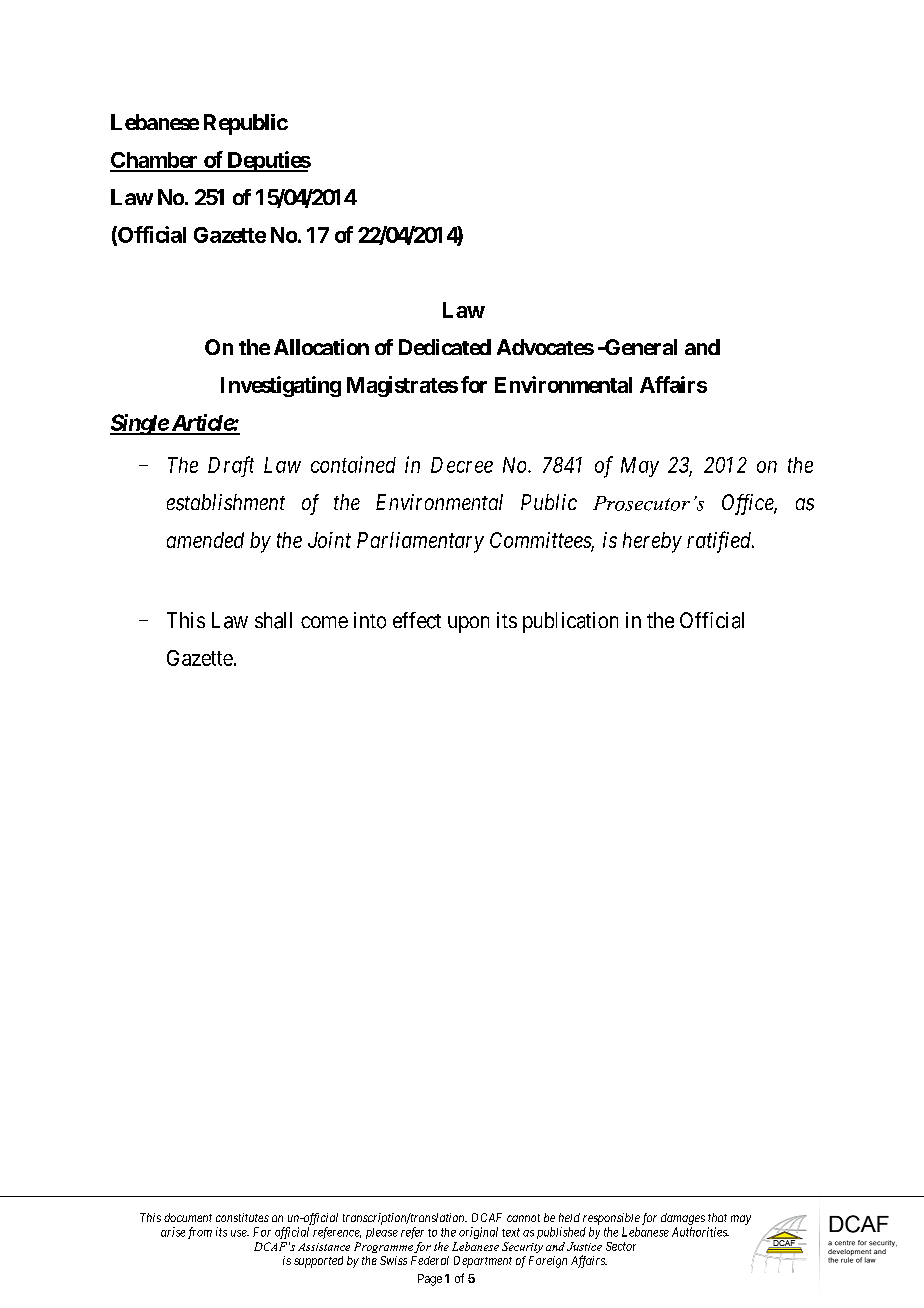  Describe the element at coordinates (273, 620) in the screenshot. I see `shall` at that location.
